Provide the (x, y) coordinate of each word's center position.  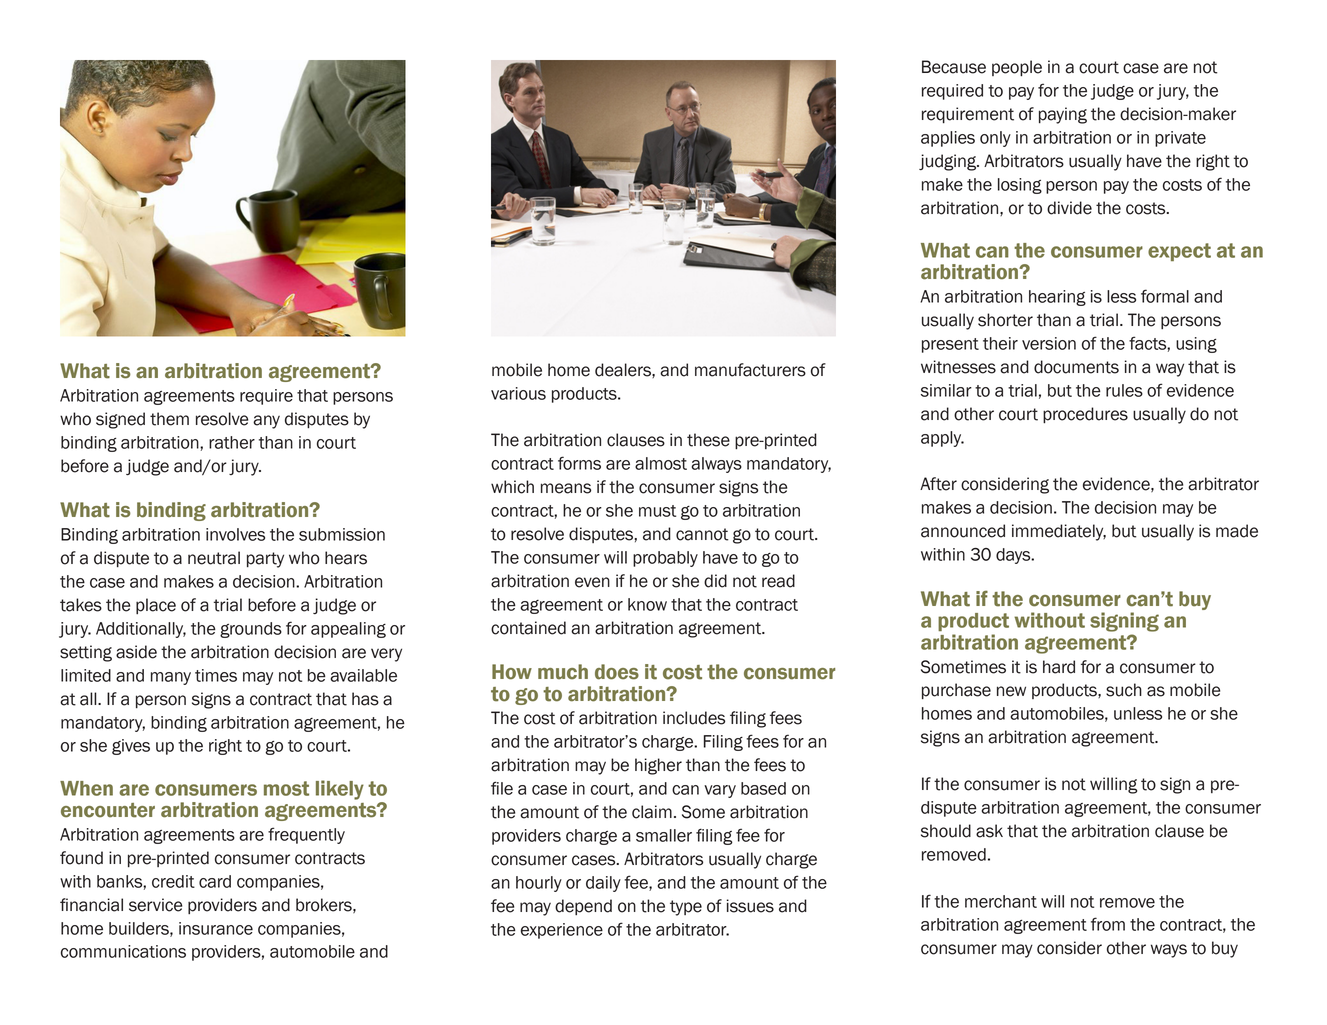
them (169, 419)
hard (1059, 667)
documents (1076, 367)
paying (1063, 115)
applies (948, 139)
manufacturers (750, 370)
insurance (216, 928)
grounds (251, 630)
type (686, 908)
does (617, 672)
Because (954, 67)
